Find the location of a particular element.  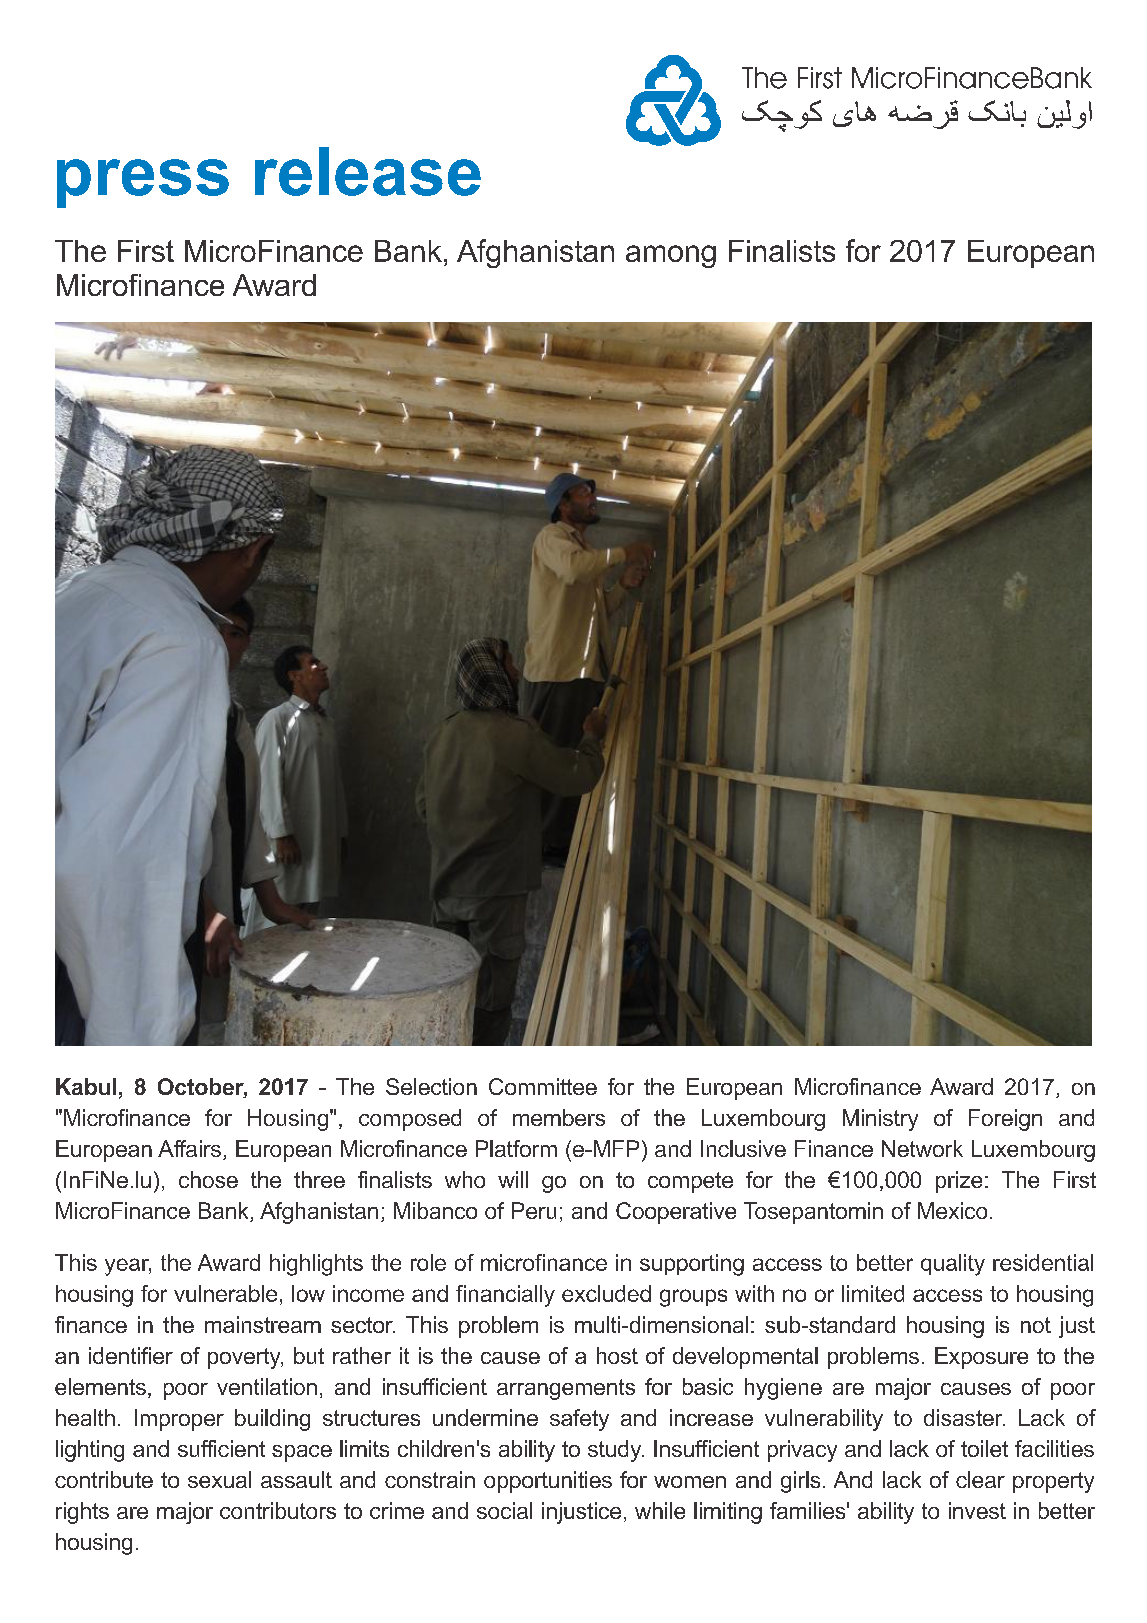

clear is located at coordinates (980, 1479).
